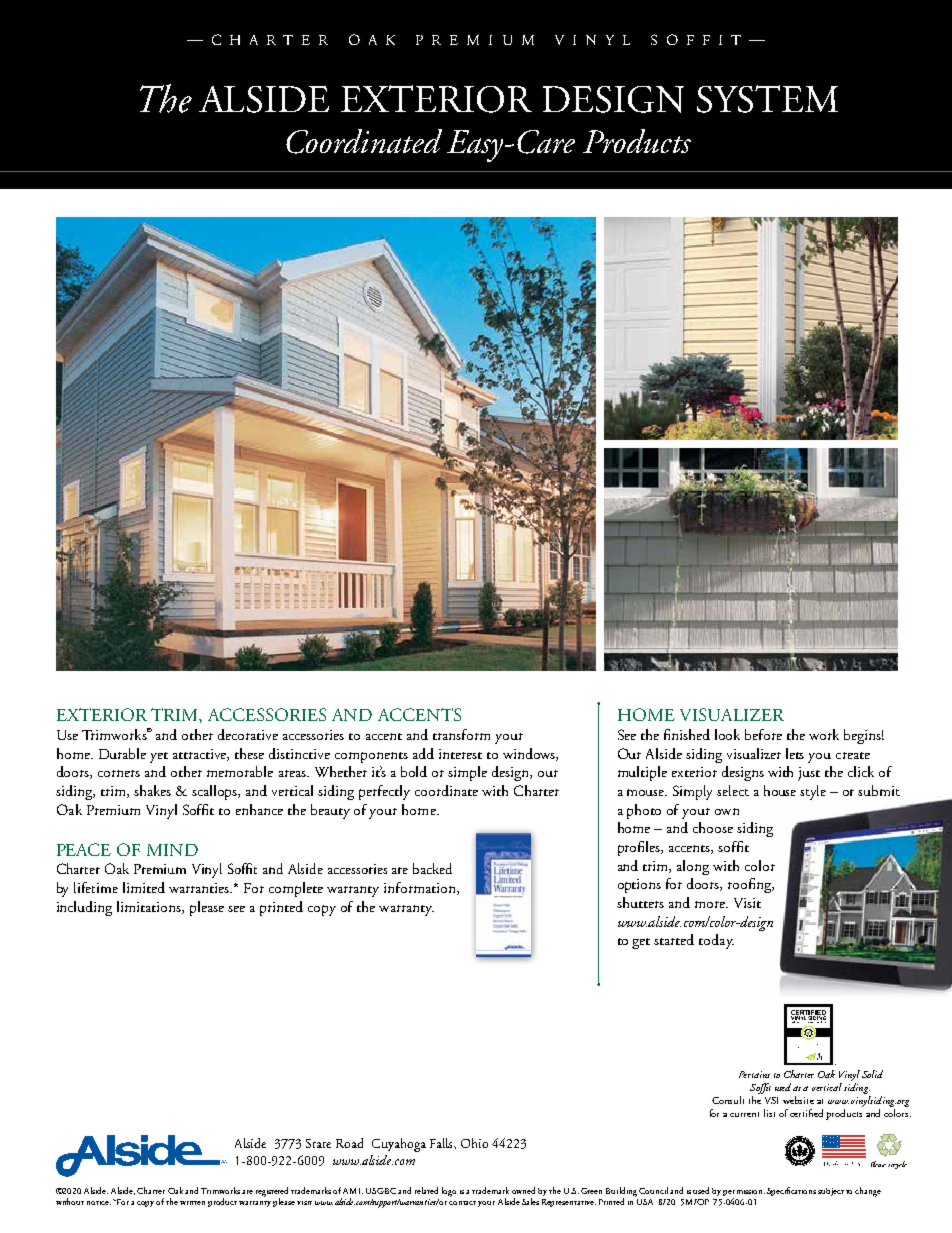 Image resolution: width=952 pixels, height=1233 pixels. Describe the element at coordinates (474, 1143) in the image. I see `Ohio` at that location.
